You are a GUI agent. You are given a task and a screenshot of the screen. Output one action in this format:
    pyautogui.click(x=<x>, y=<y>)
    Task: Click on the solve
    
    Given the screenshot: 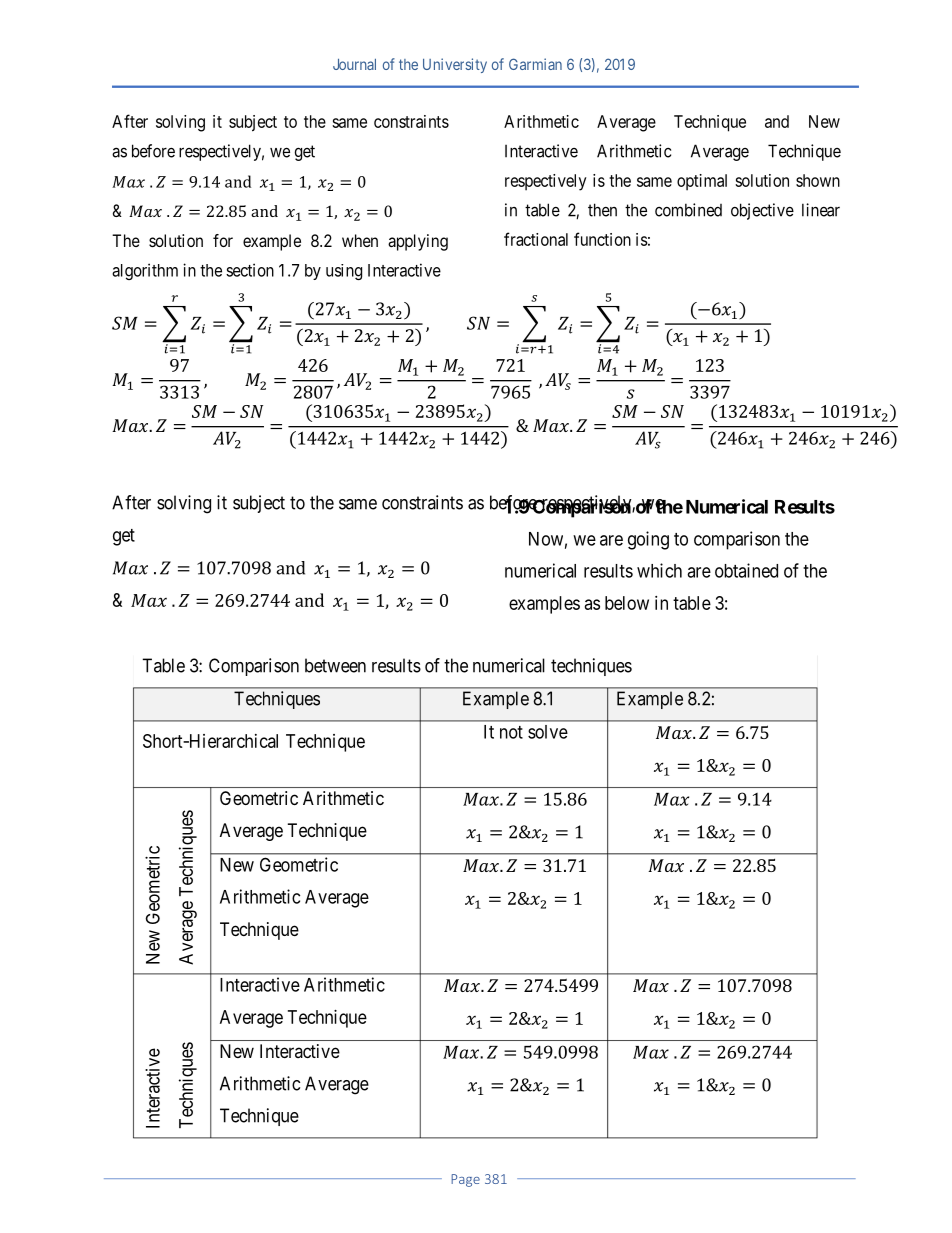 What is the action you would take?
    pyautogui.click(x=548, y=732)
